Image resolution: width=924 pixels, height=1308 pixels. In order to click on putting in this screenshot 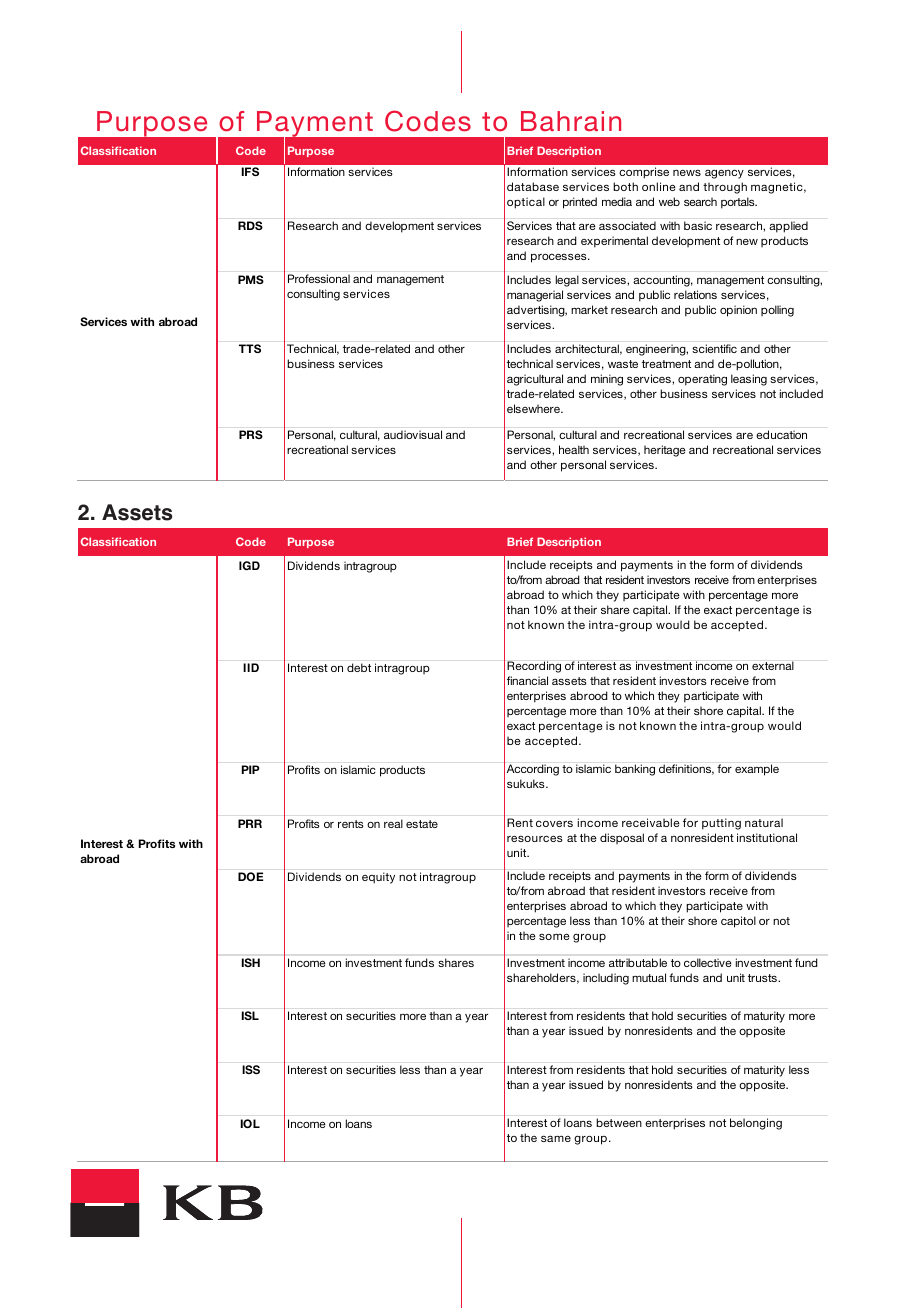, I will do `click(721, 824)`.
